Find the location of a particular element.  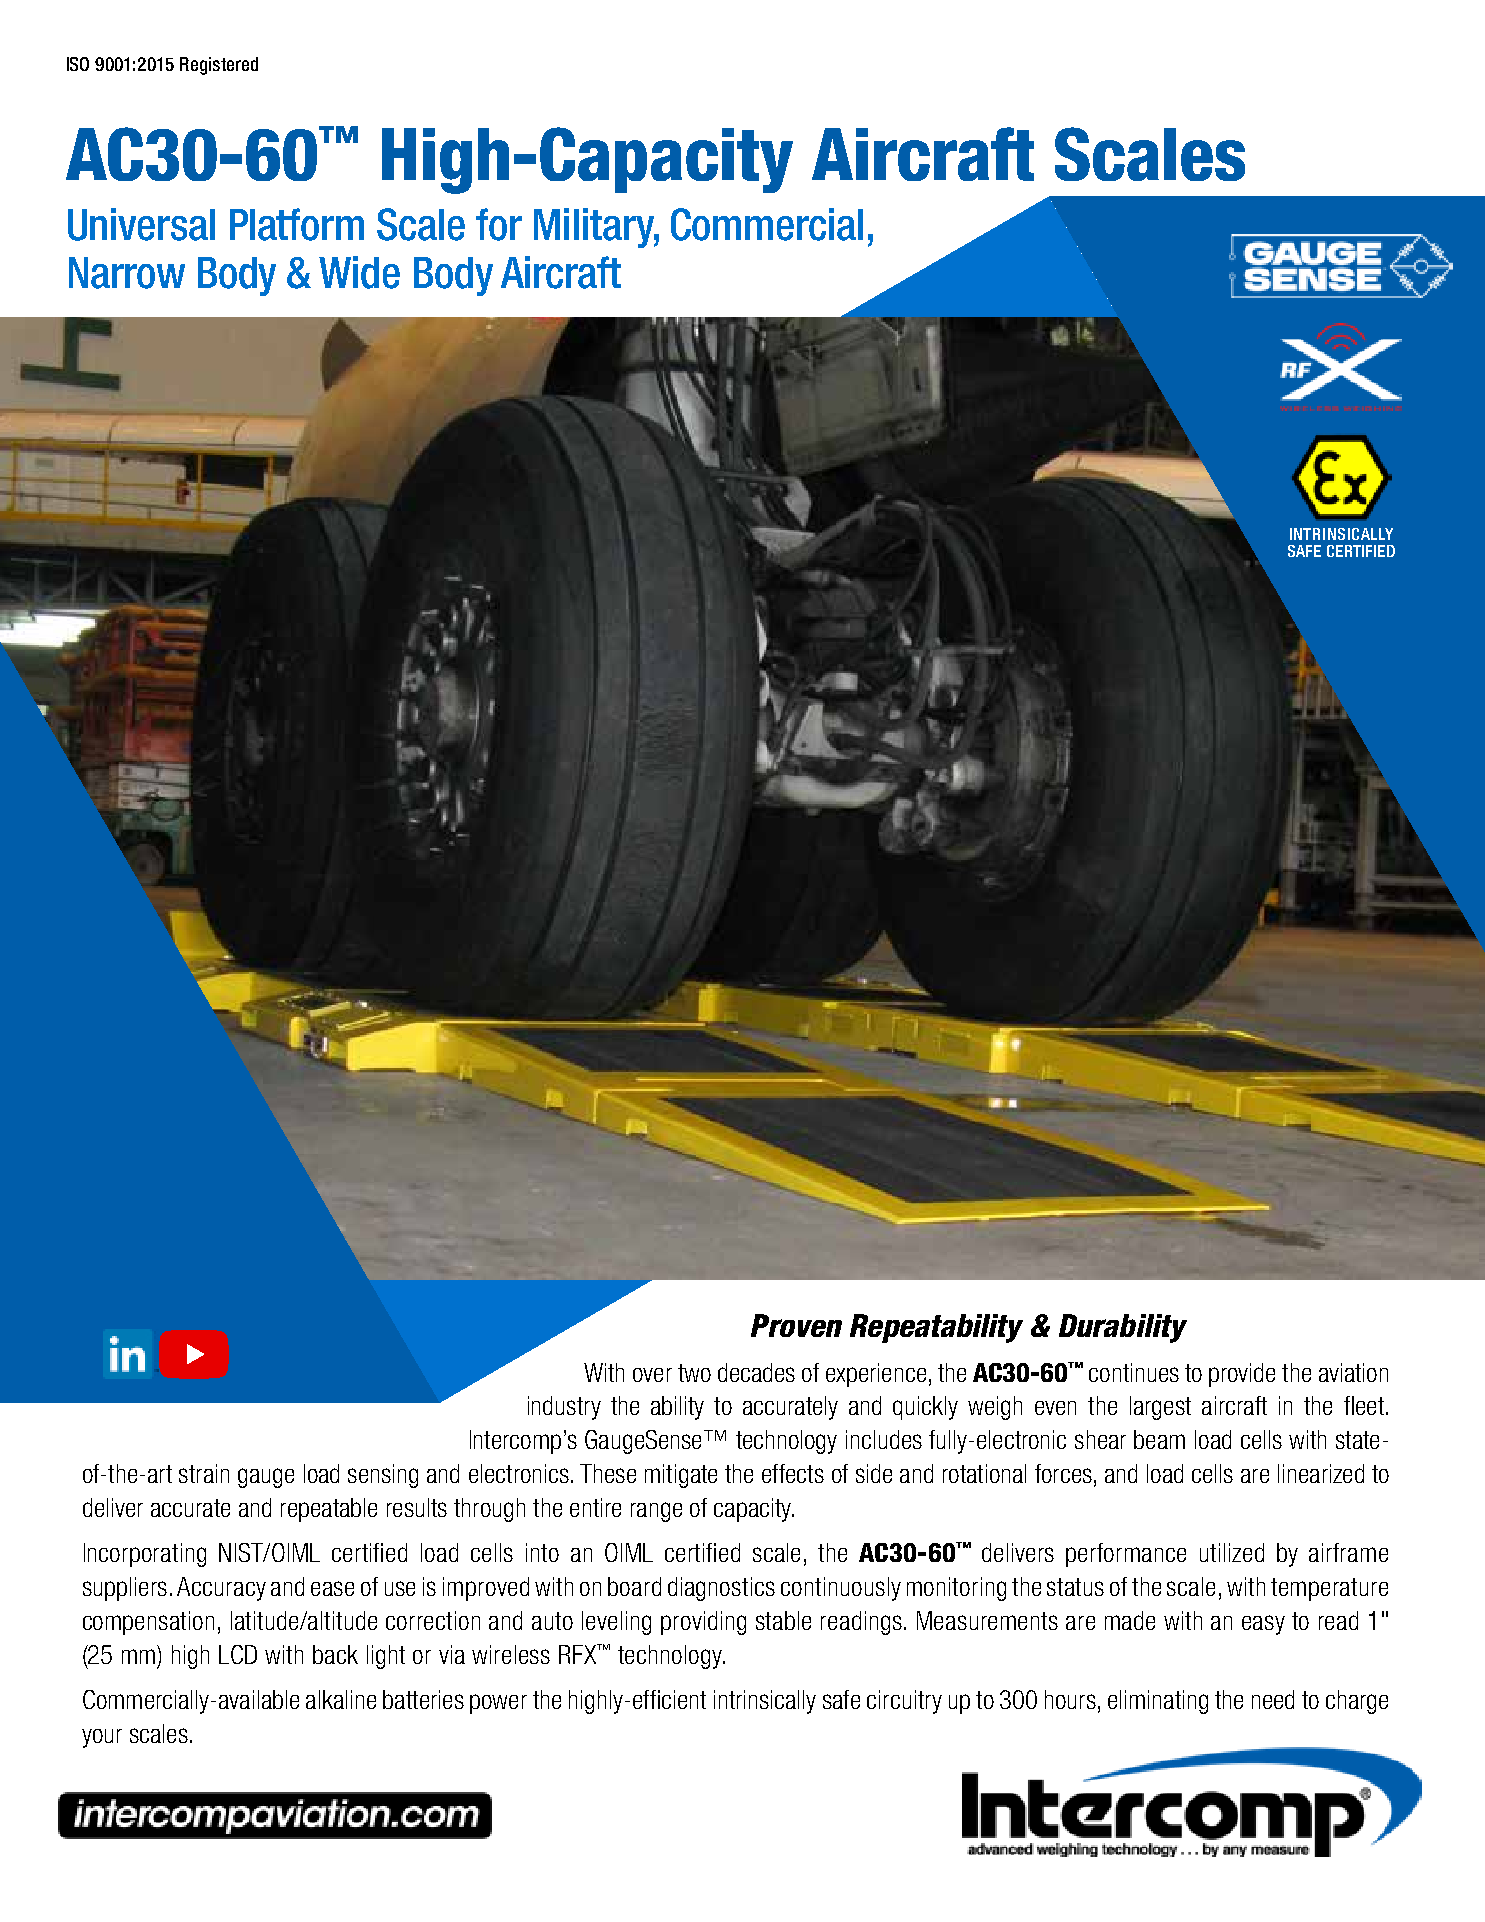

Platform is located at coordinates (297, 224).
